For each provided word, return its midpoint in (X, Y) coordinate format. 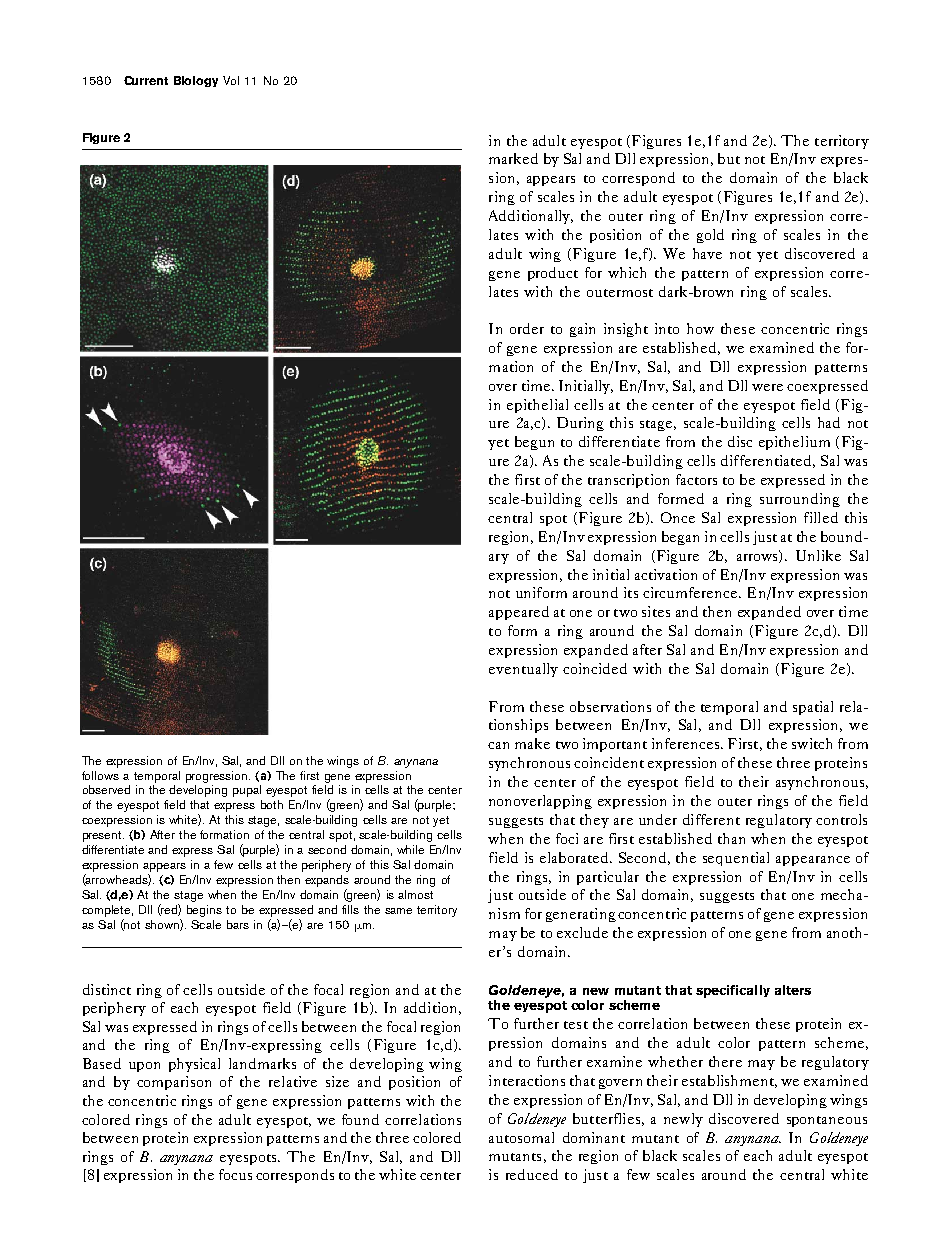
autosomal (521, 1137)
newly (683, 1120)
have (707, 253)
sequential (736, 859)
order (527, 328)
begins (204, 911)
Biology (196, 81)
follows (100, 775)
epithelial (537, 406)
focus (235, 1174)
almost (415, 894)
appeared (519, 613)
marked (513, 158)
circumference (691, 592)
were (767, 387)
